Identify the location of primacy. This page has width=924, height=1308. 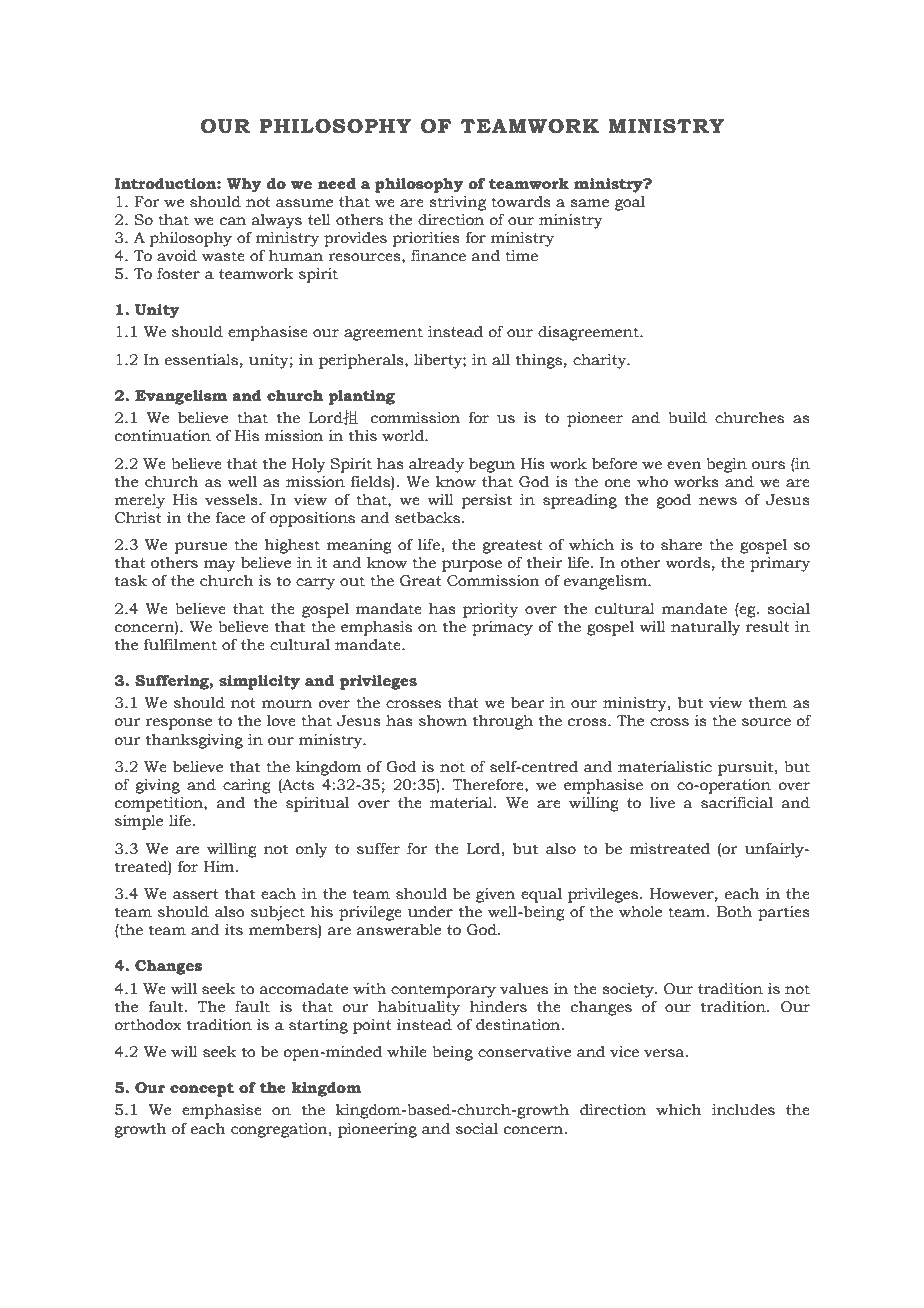
(502, 628).
